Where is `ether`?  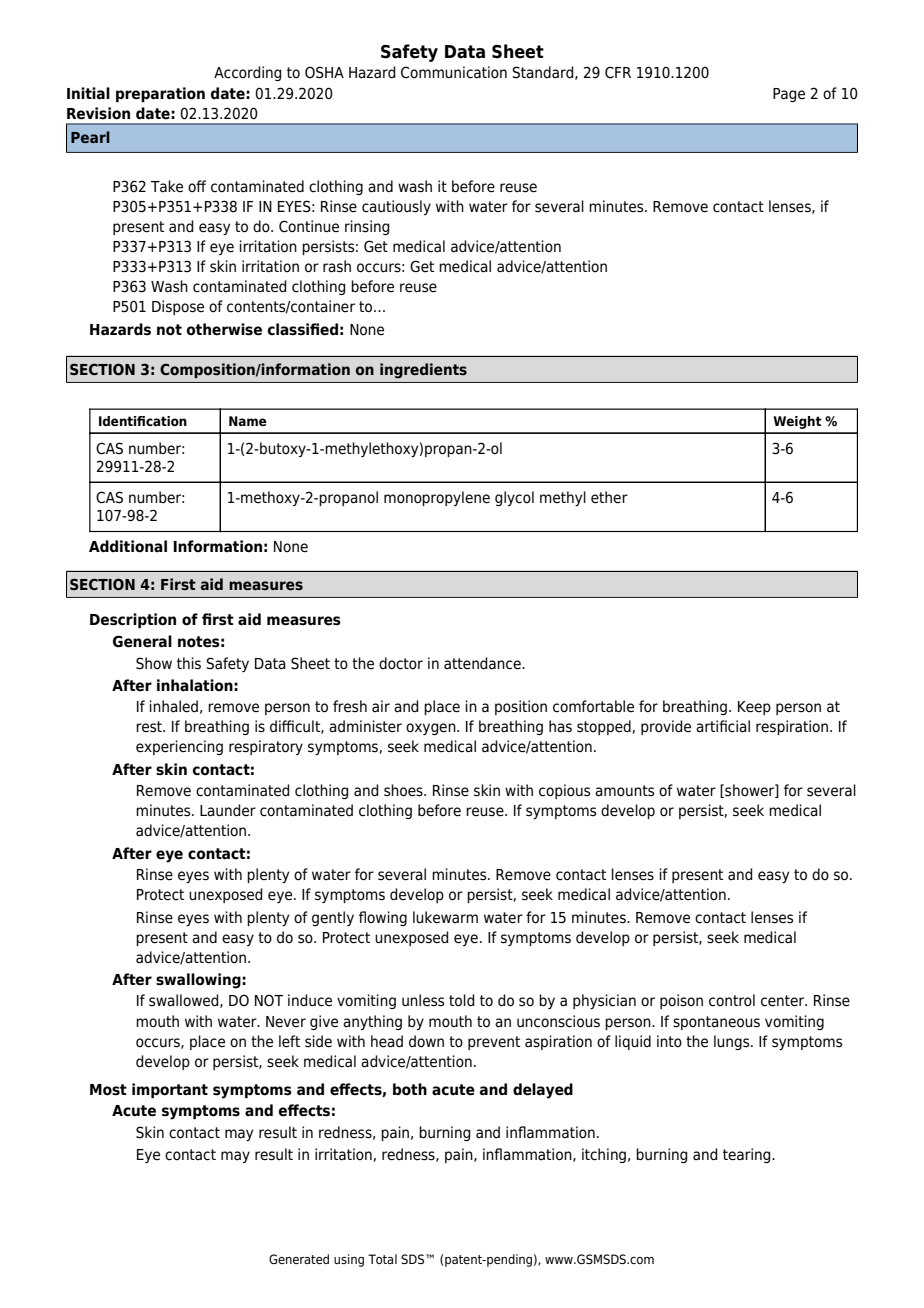
ether is located at coordinates (609, 497).
